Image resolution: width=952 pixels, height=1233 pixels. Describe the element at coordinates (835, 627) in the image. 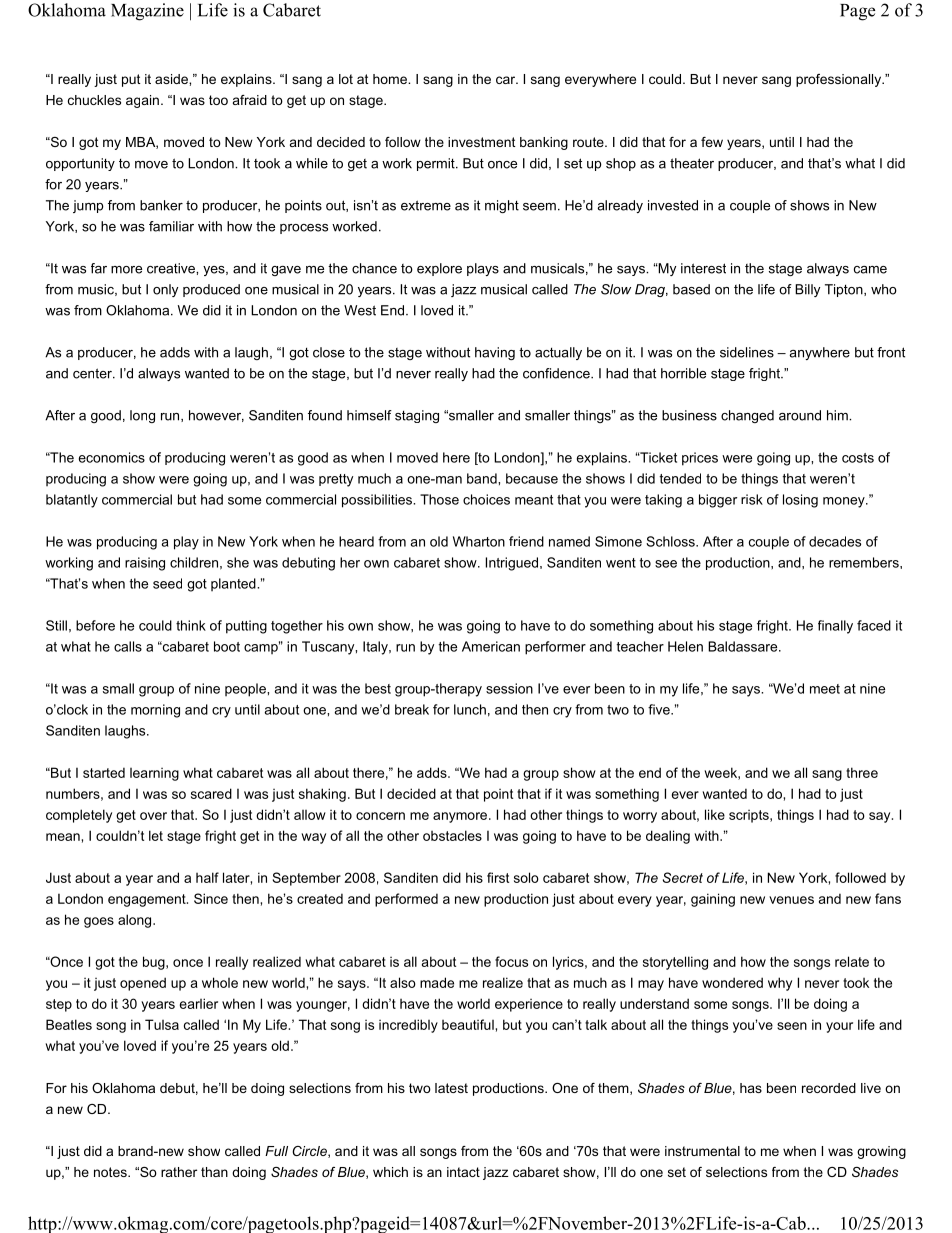

I see `finally` at that location.
